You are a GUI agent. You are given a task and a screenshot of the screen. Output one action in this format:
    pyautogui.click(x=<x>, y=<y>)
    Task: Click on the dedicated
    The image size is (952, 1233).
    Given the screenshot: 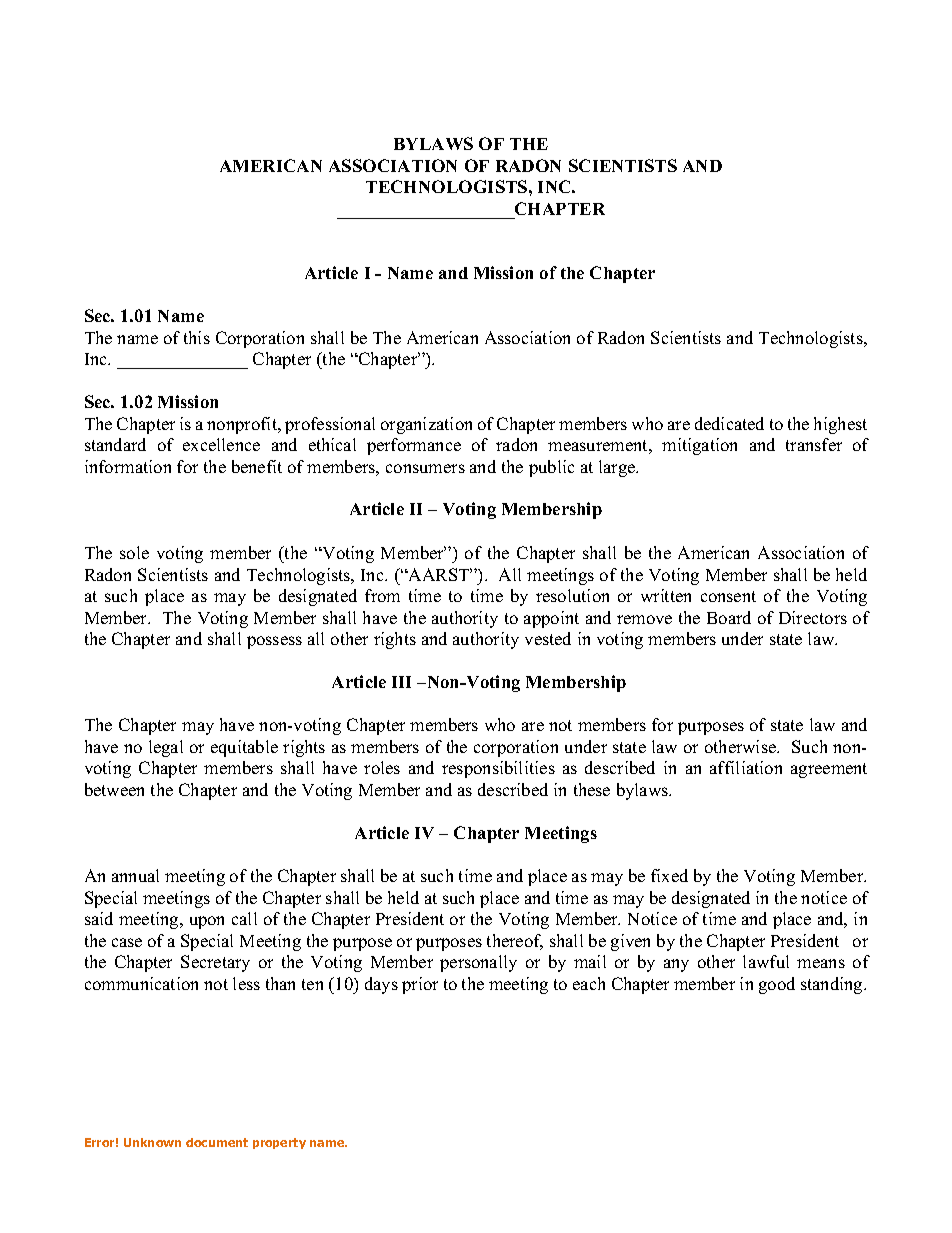 What is the action you would take?
    pyautogui.click(x=729, y=423)
